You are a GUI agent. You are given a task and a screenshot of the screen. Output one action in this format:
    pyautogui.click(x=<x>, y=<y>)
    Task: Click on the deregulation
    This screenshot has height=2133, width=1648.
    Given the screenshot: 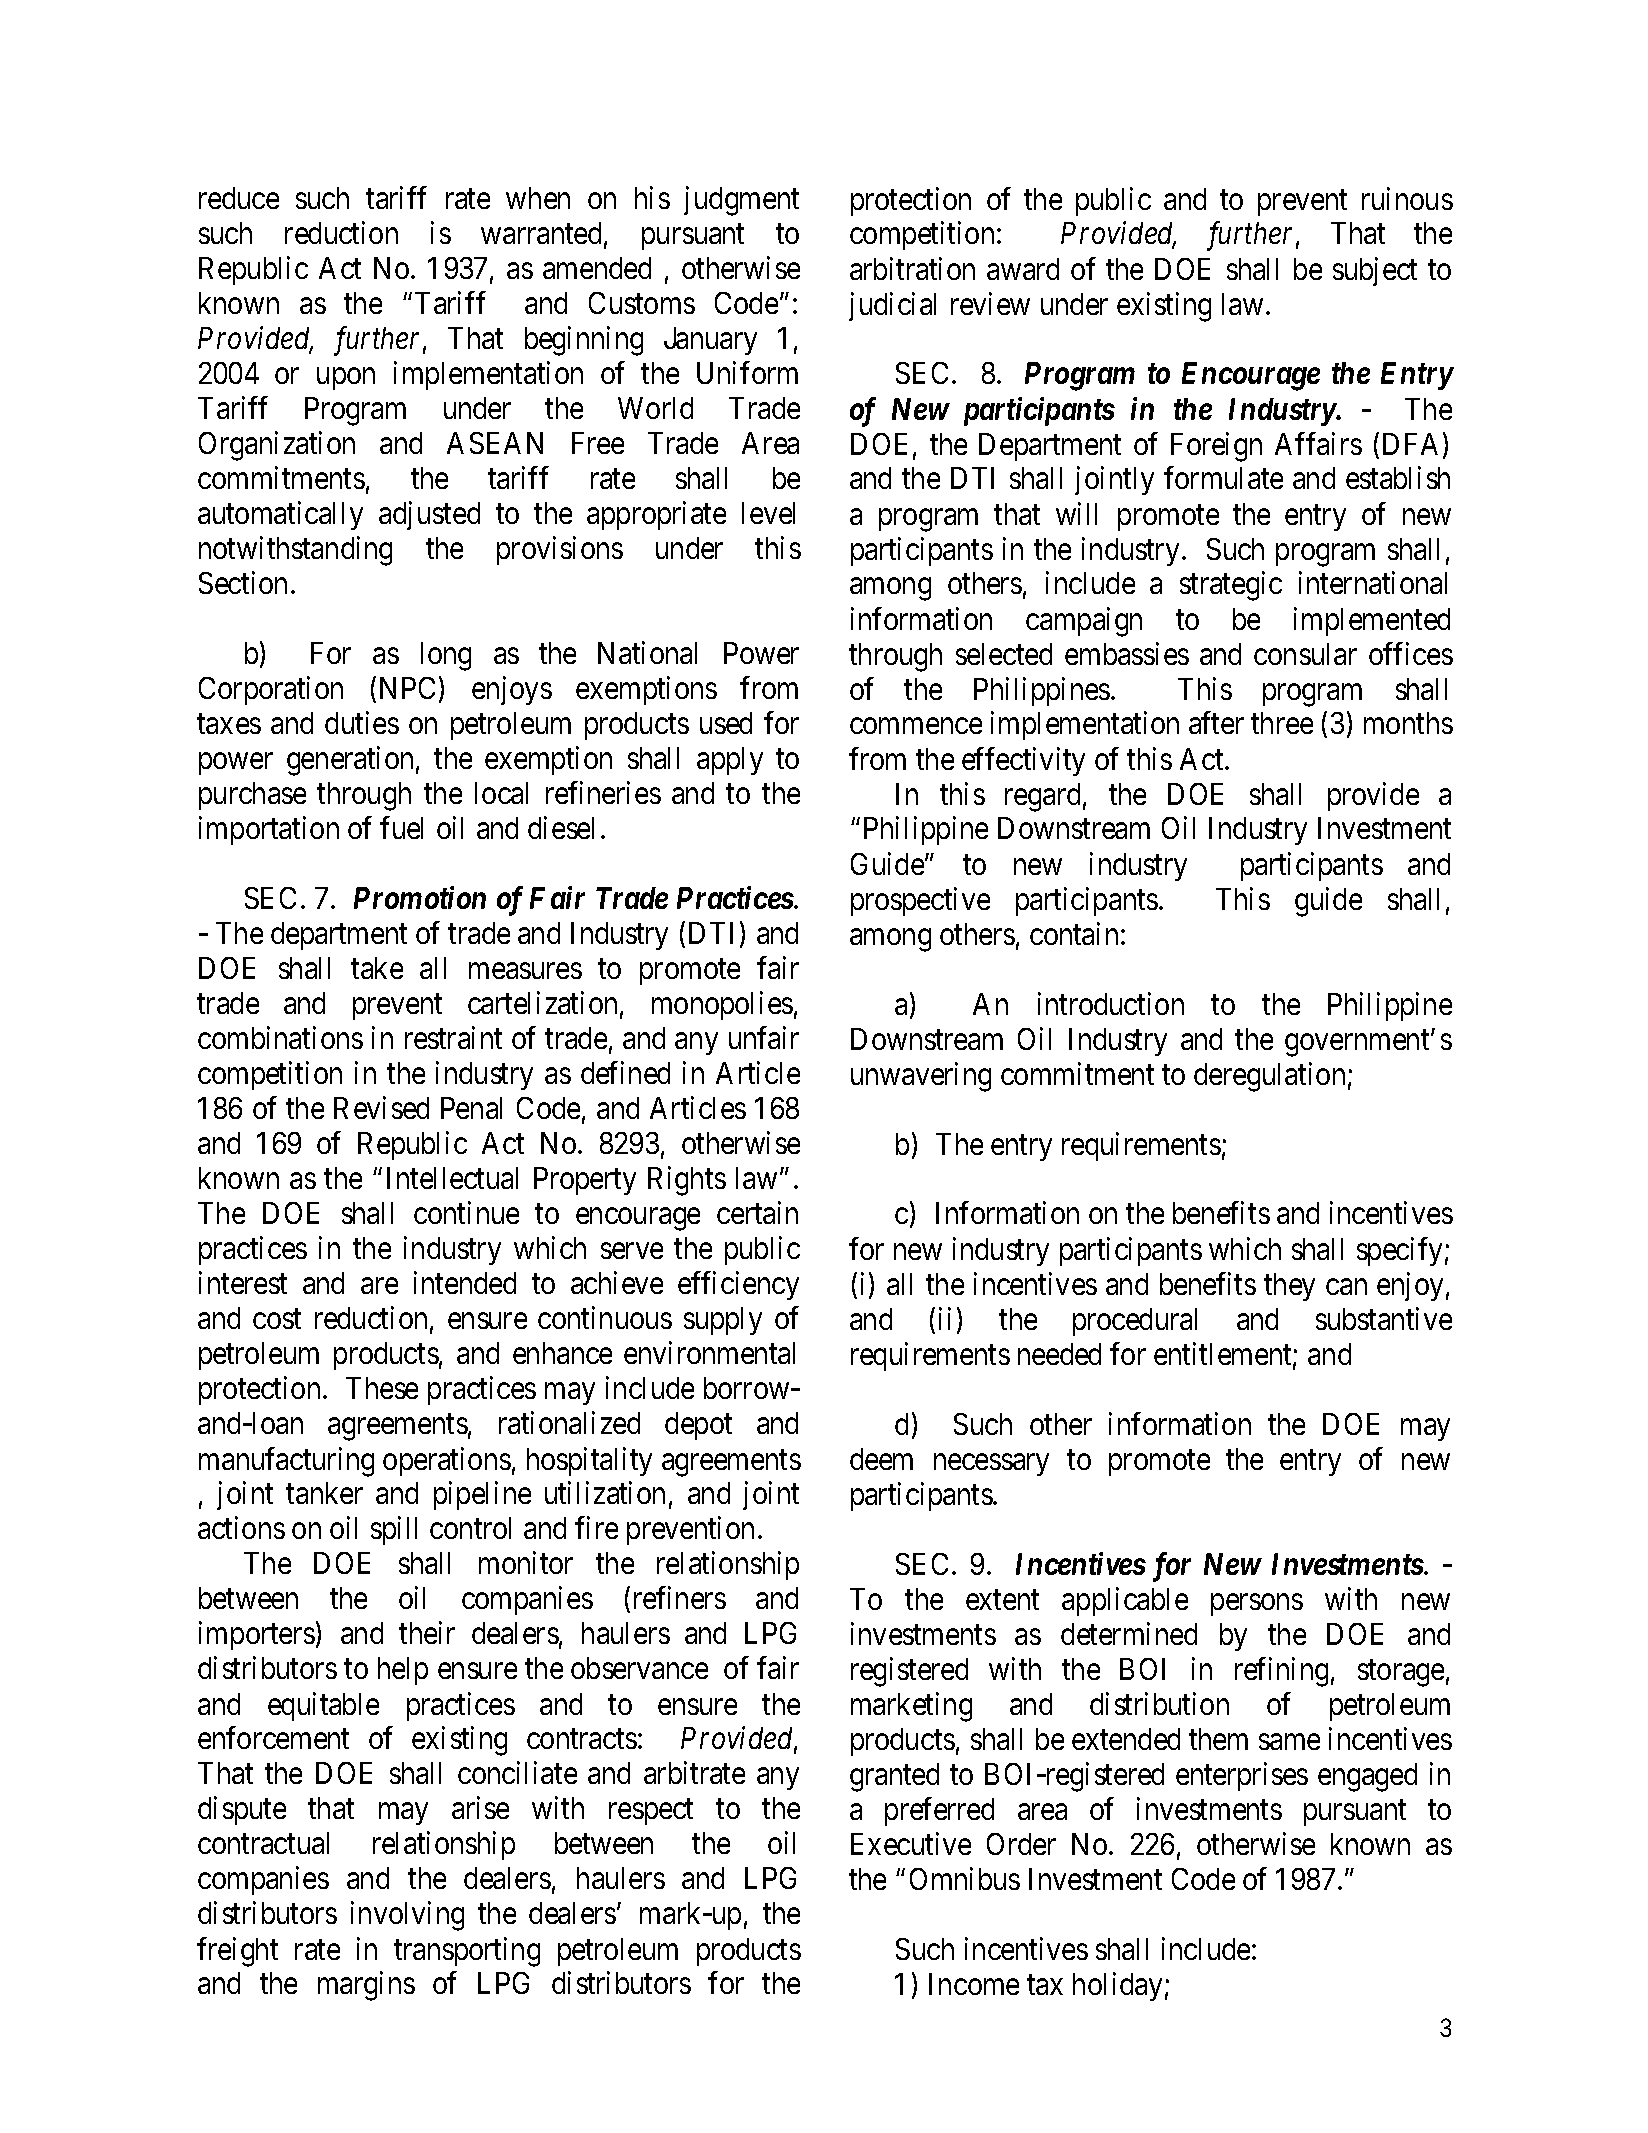 What is the action you would take?
    pyautogui.click(x=1269, y=1077)
